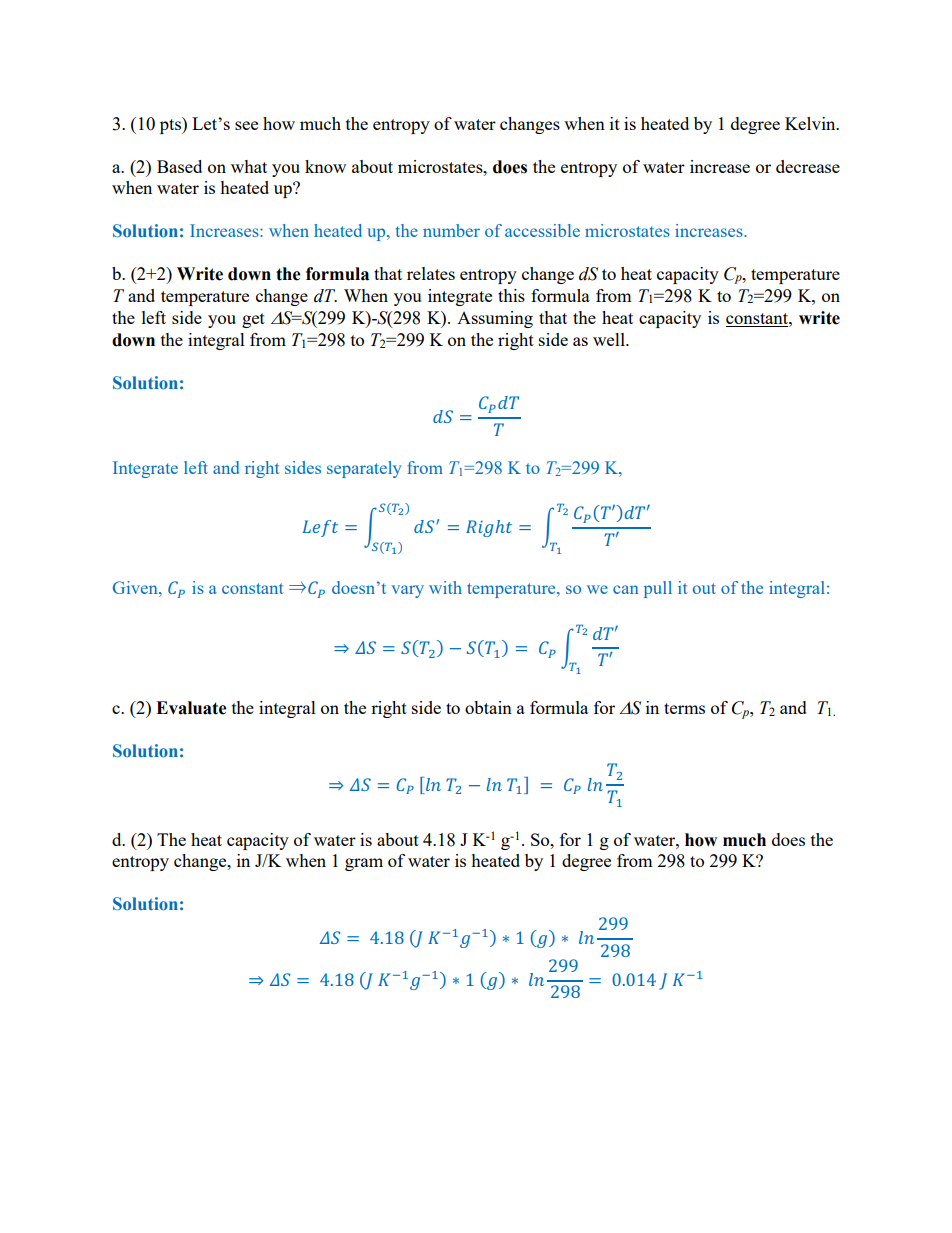 Image resolution: width=952 pixels, height=1233 pixels. Describe the element at coordinates (364, 864) in the document. I see `gram` at that location.
